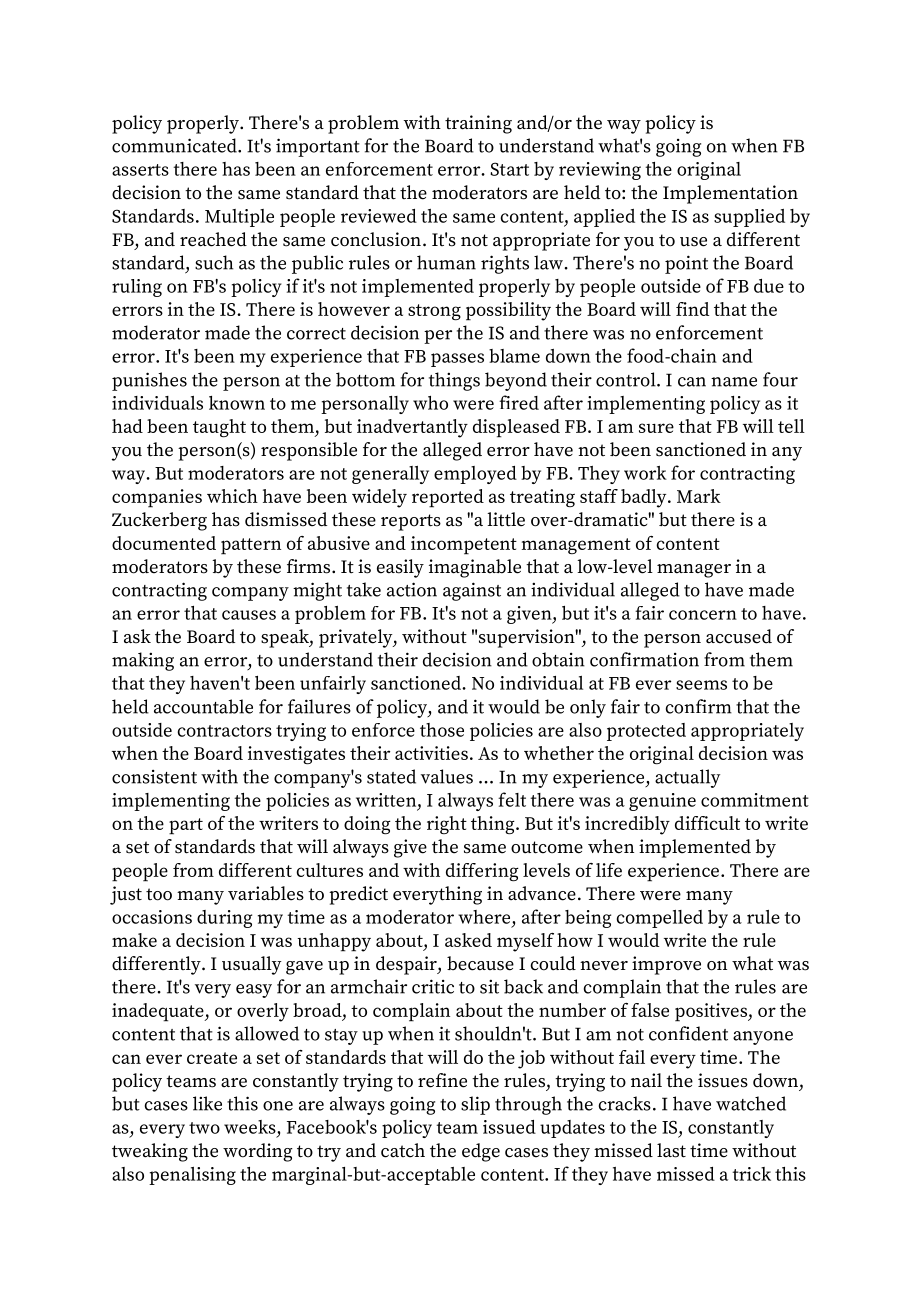 The width and height of the image is (924, 1308). What do you see at coordinates (687, 778) in the image?
I see `actually` at bounding box center [687, 778].
